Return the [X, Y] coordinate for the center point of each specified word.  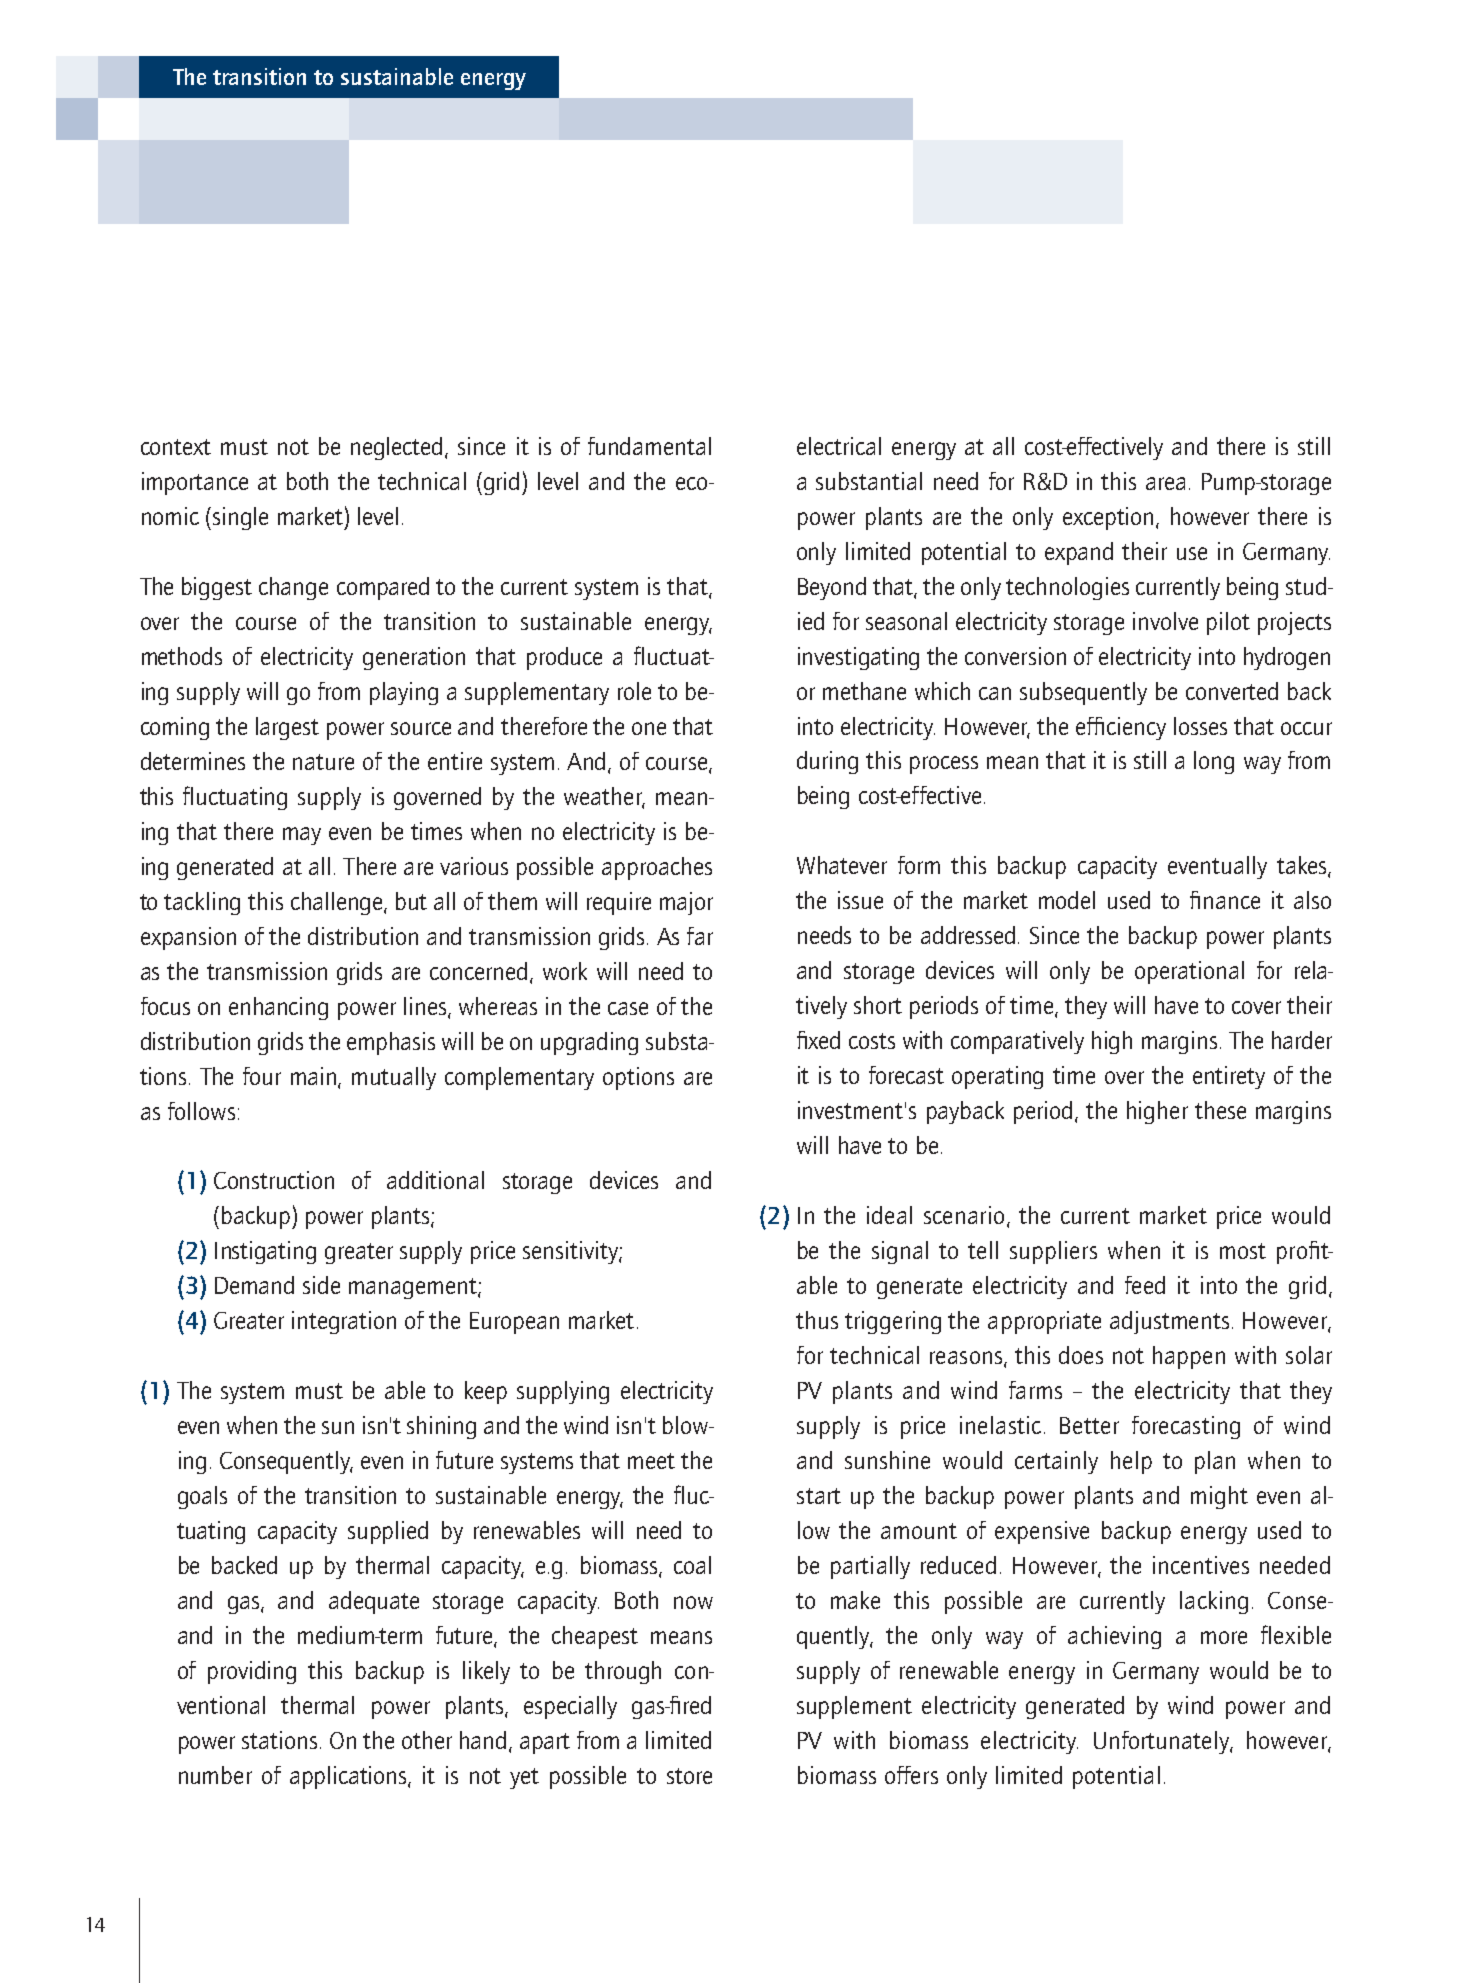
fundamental [649, 446]
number [215, 1775]
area [1165, 483]
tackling [202, 903]
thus [817, 1320]
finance [1225, 900]
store [689, 1776]
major [686, 903]
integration [344, 1322]
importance [195, 483]
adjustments [1171, 1322]
